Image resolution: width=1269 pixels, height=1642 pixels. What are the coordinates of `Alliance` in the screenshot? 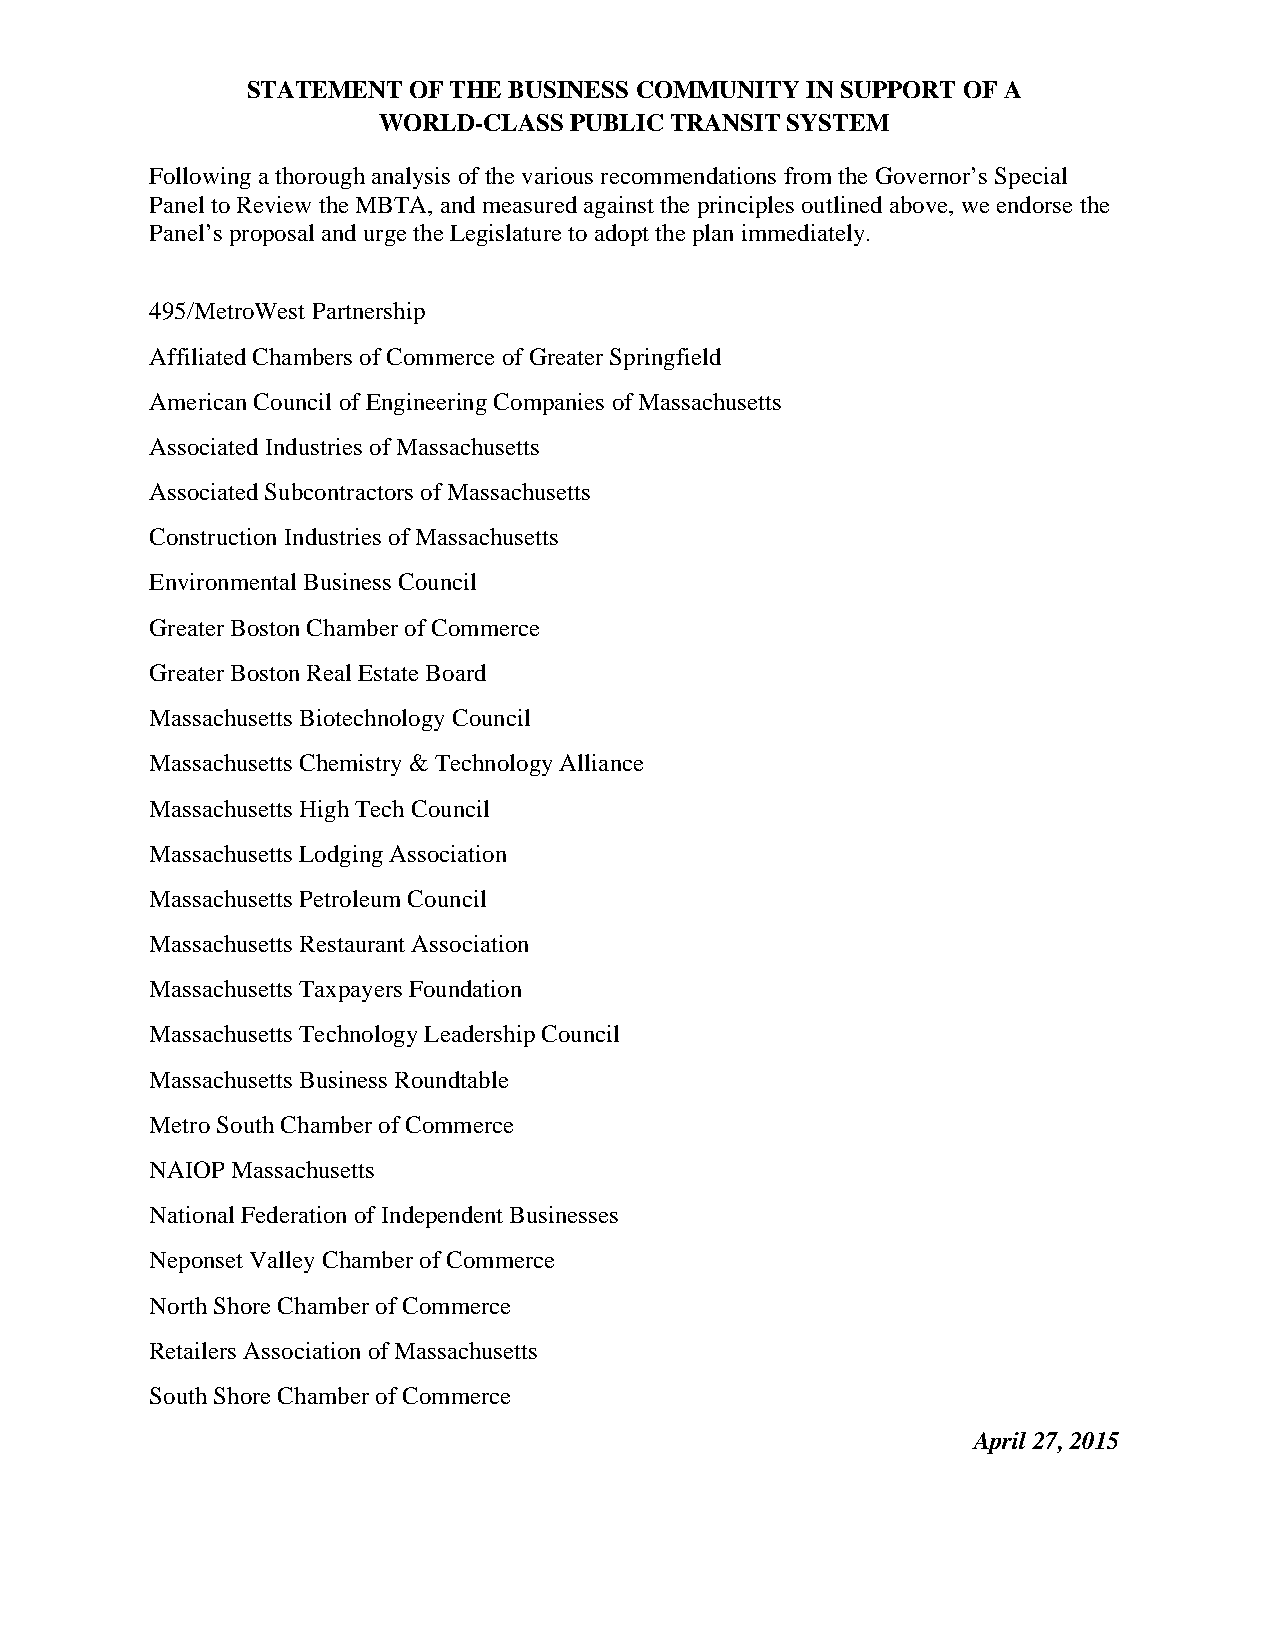 It's located at (601, 762).
